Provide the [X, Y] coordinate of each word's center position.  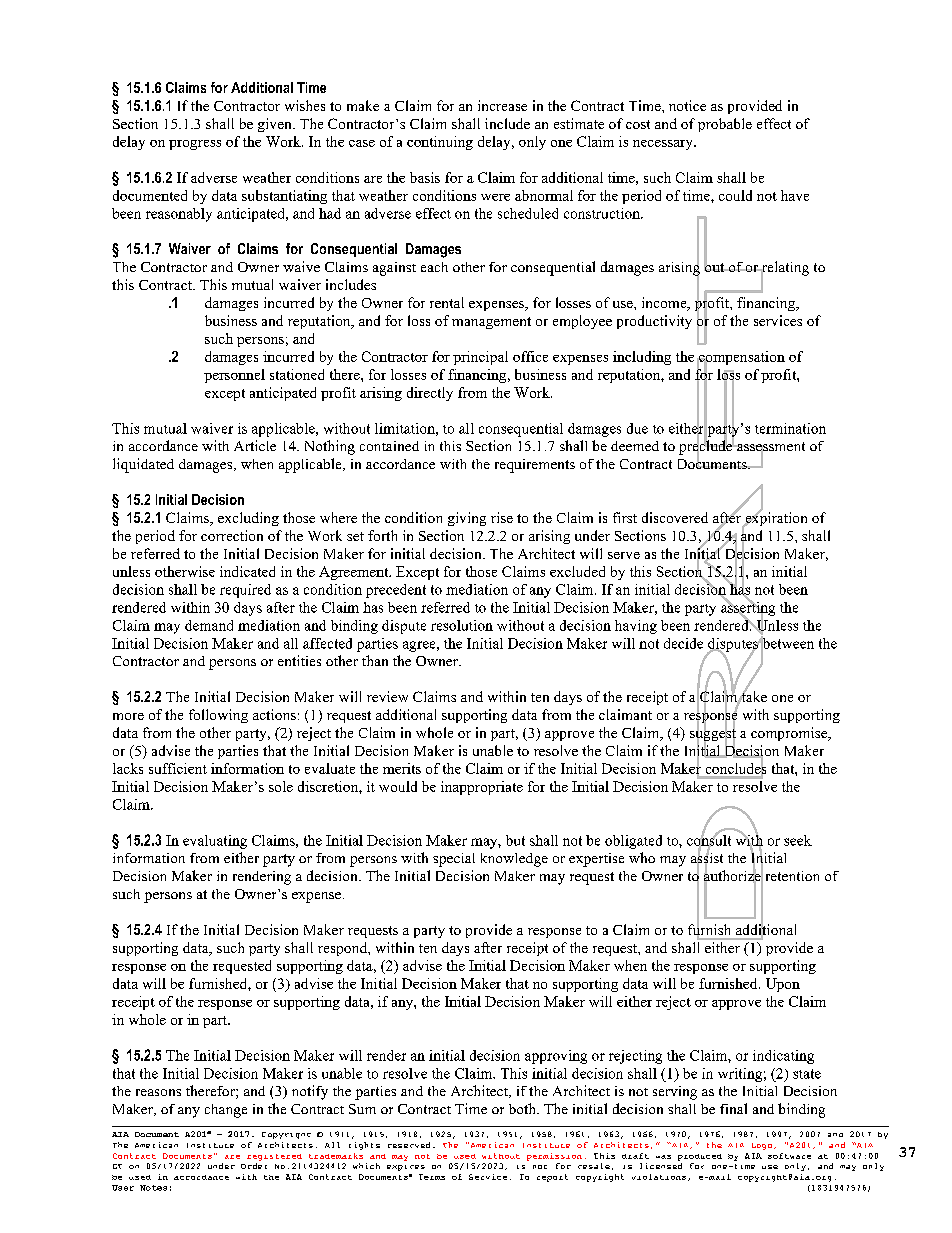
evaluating [215, 842]
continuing [440, 143]
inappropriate [482, 788]
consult [709, 840]
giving [467, 519]
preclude [707, 447]
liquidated [143, 465]
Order [254, 1166]
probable [725, 125]
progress [195, 145]
